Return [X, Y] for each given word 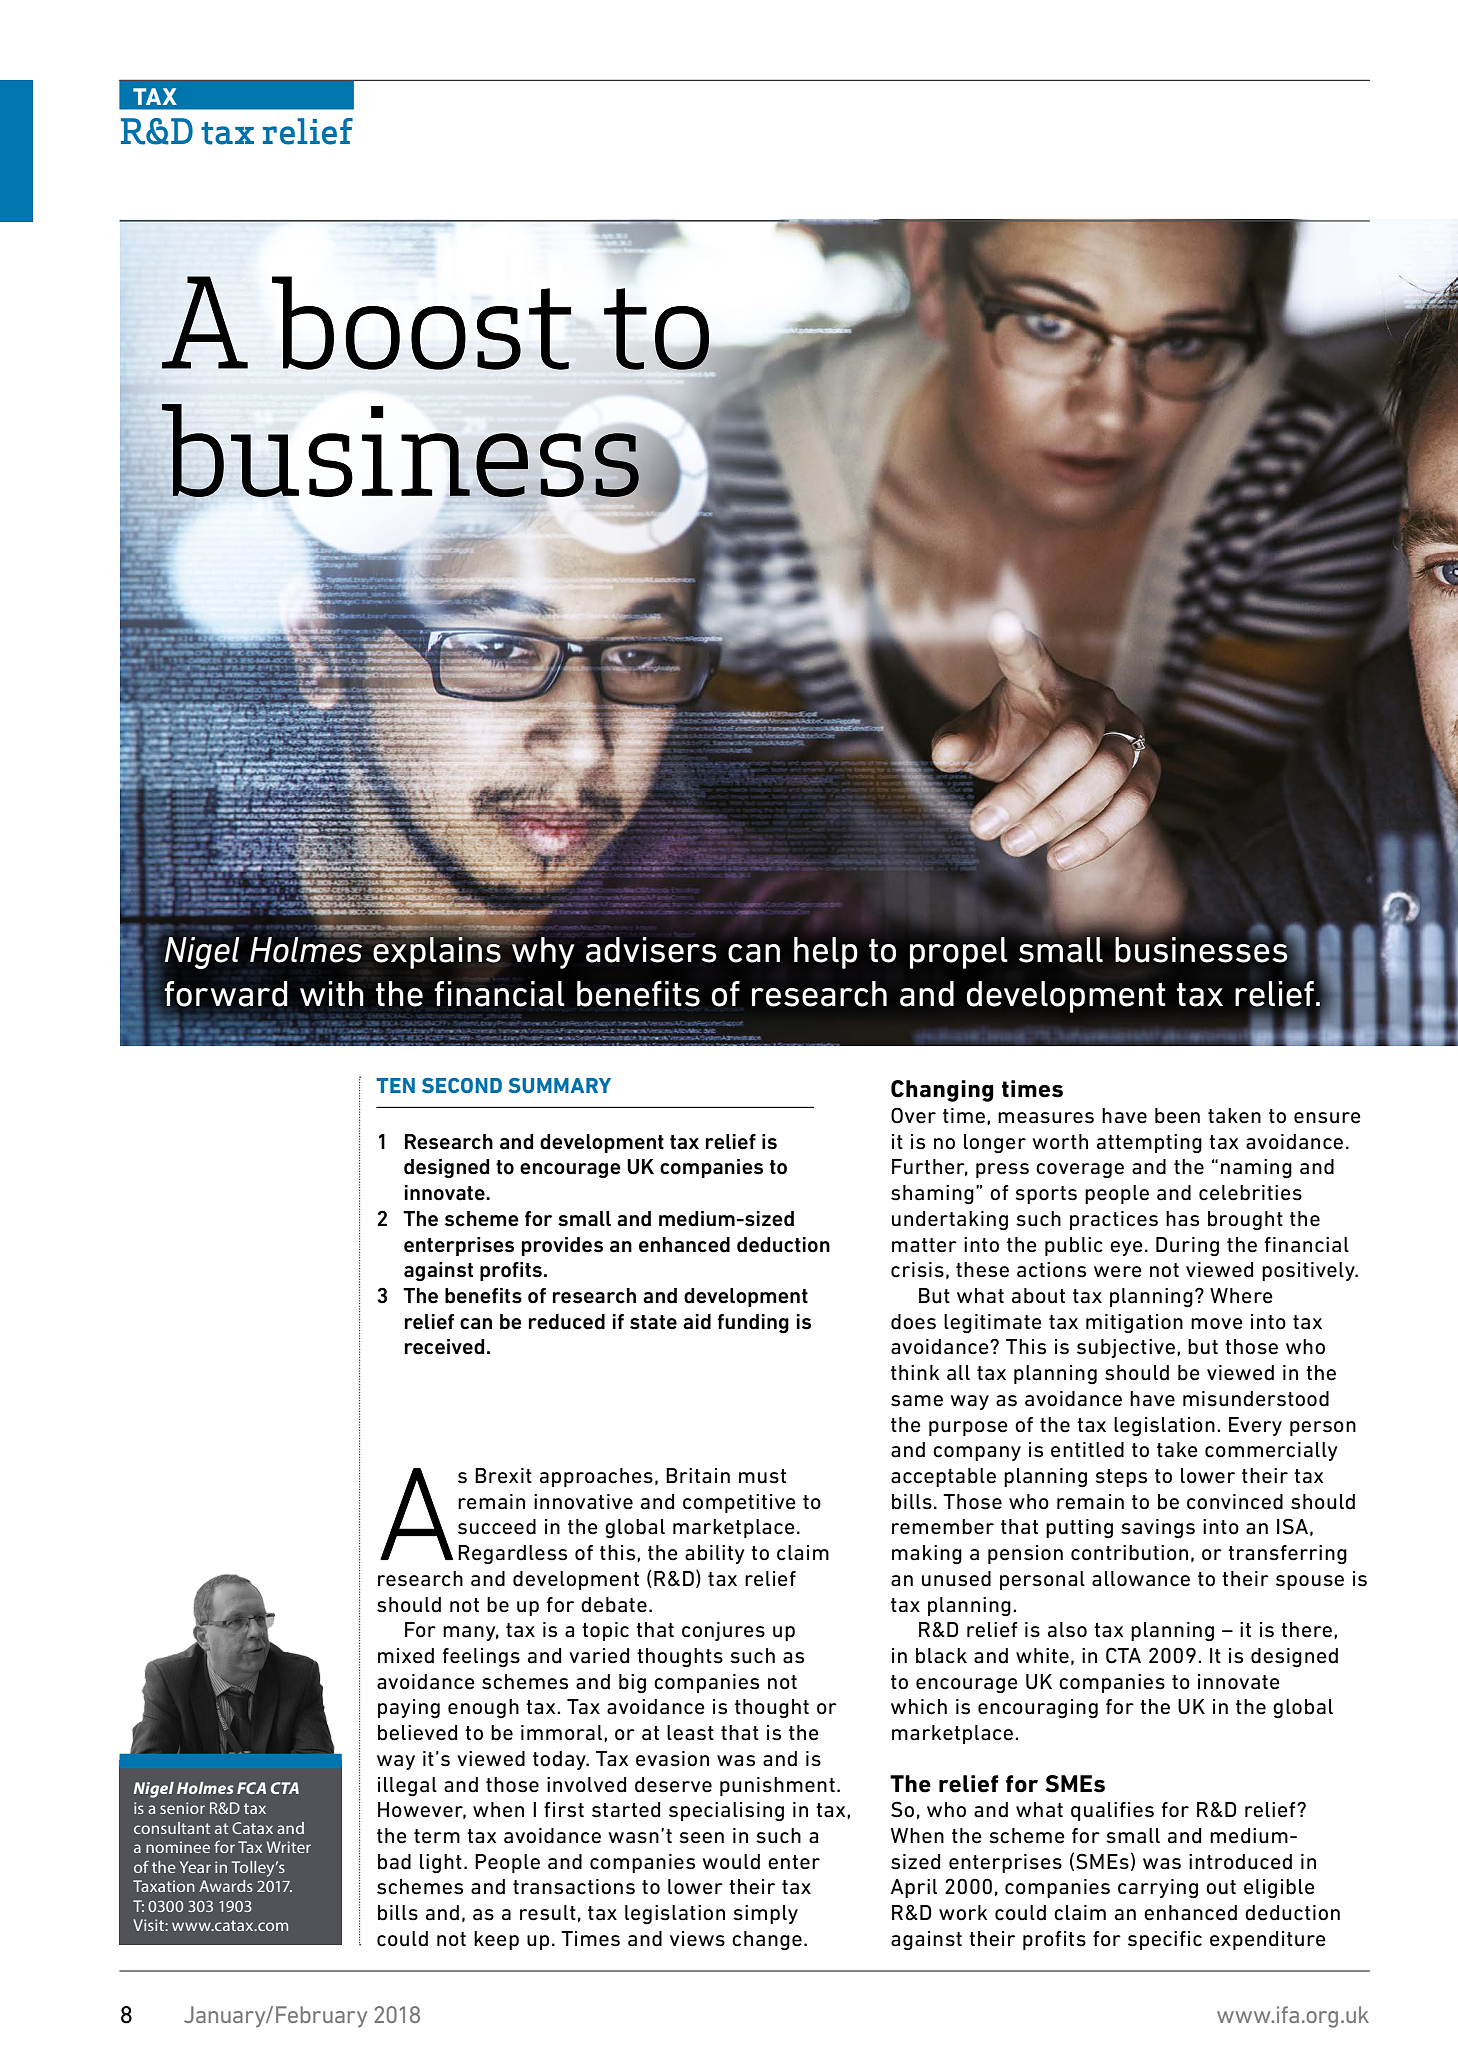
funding [753, 1323]
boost [421, 323]
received [445, 1347]
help [826, 953]
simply [765, 1914]
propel [959, 953]
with [332, 993]
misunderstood [1256, 1399]
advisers [651, 950]
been [1177, 1116]
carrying [1158, 1889]
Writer [289, 1847]
